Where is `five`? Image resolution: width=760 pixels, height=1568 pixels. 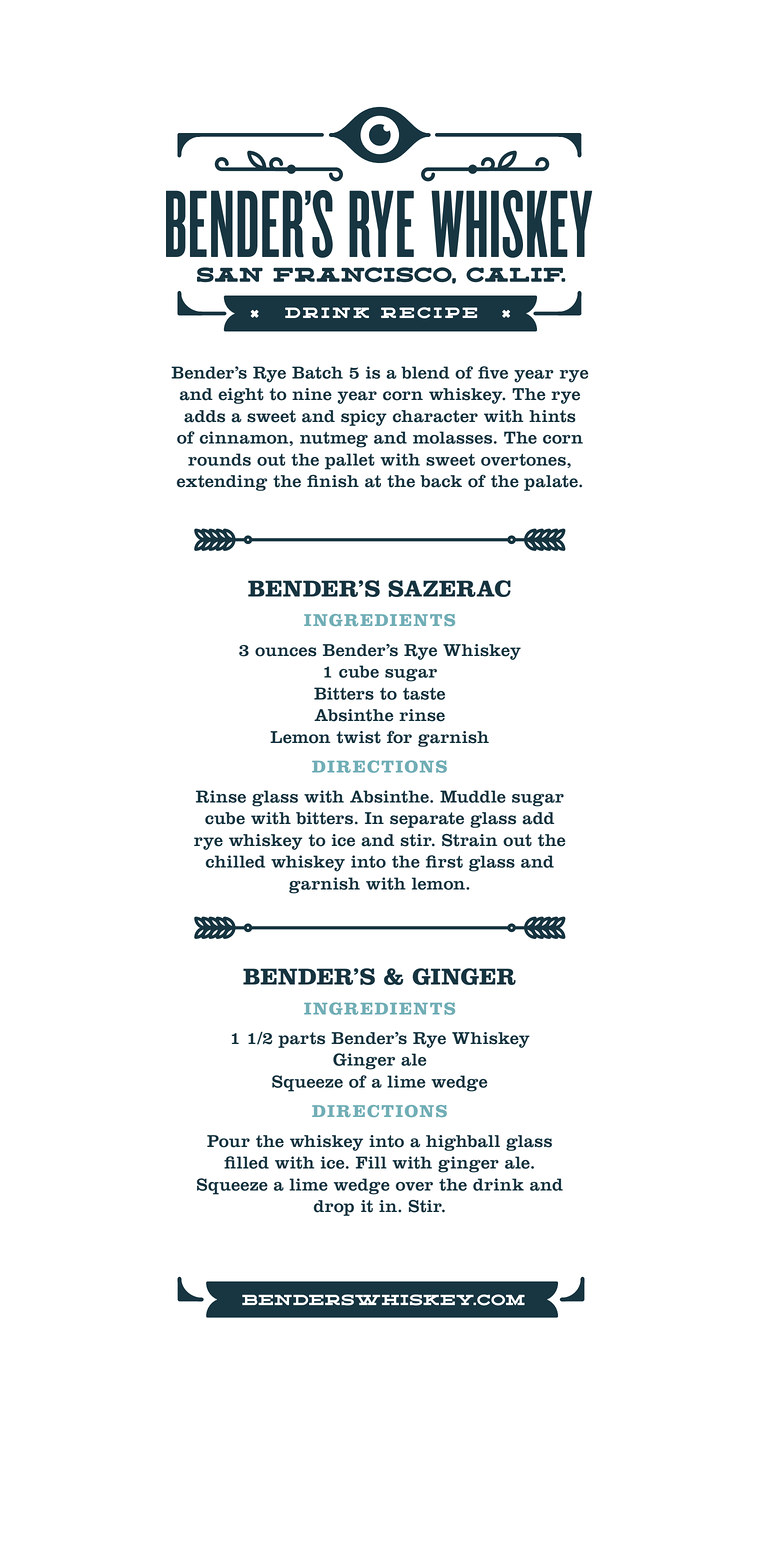
five is located at coordinates (493, 372).
